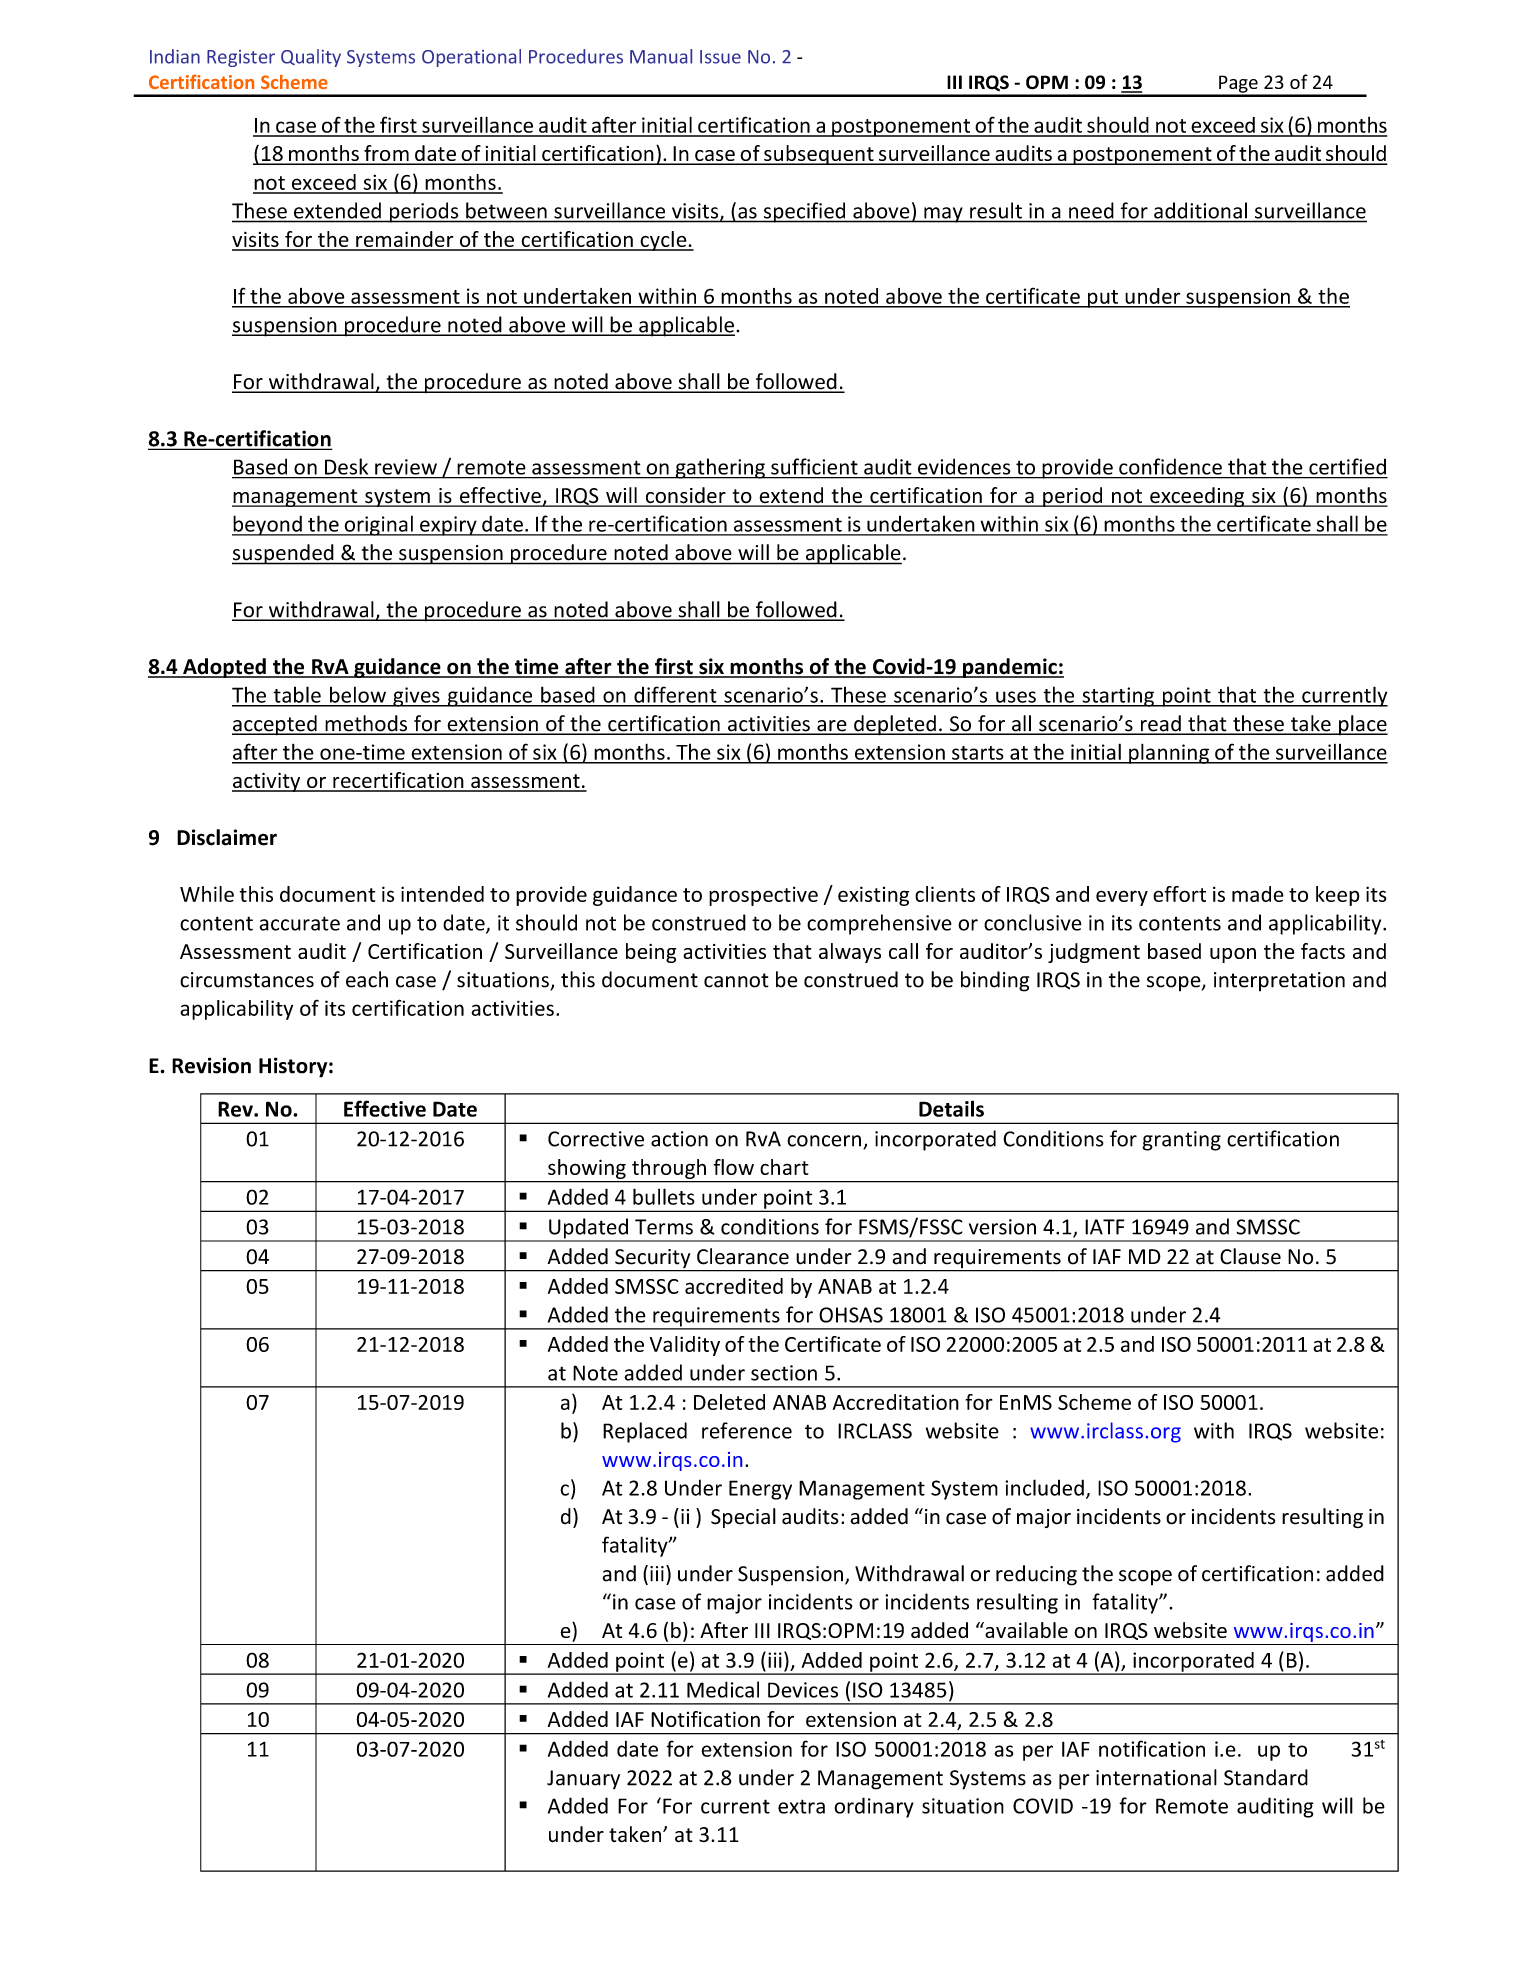  Describe the element at coordinates (1160, 724) in the image. I see `read` at that location.
